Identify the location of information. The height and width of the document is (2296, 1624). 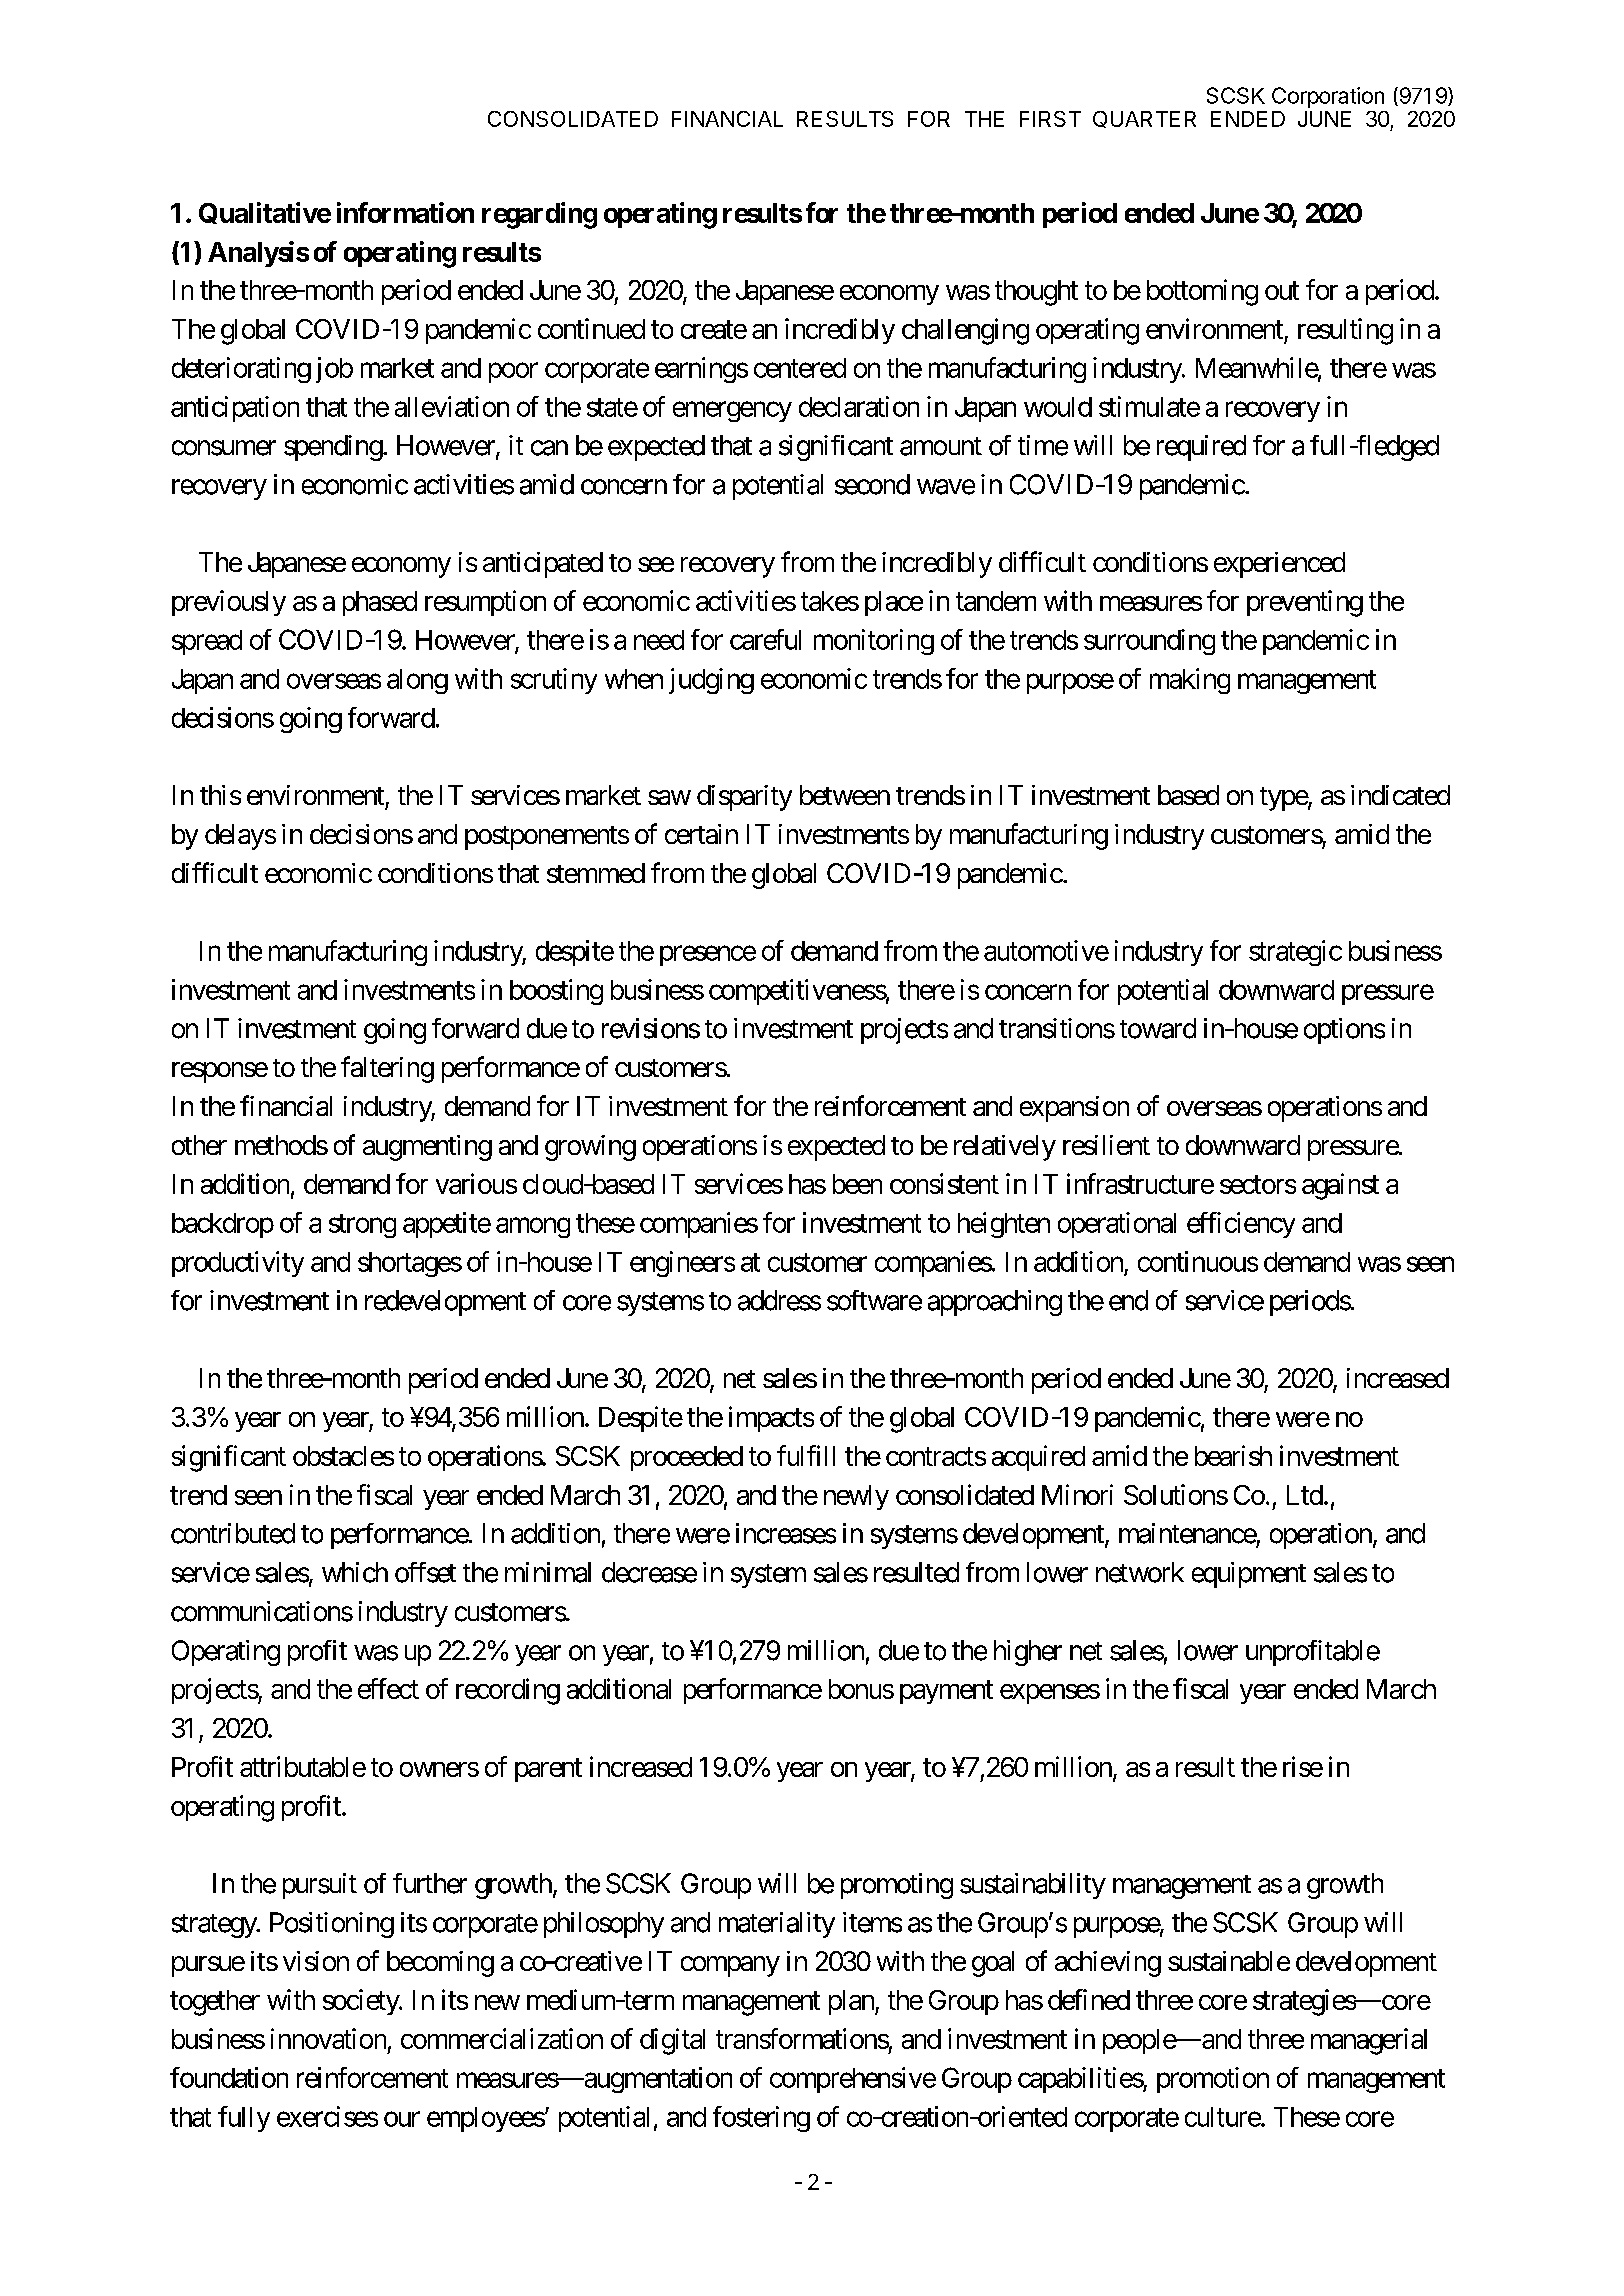
(405, 212).
